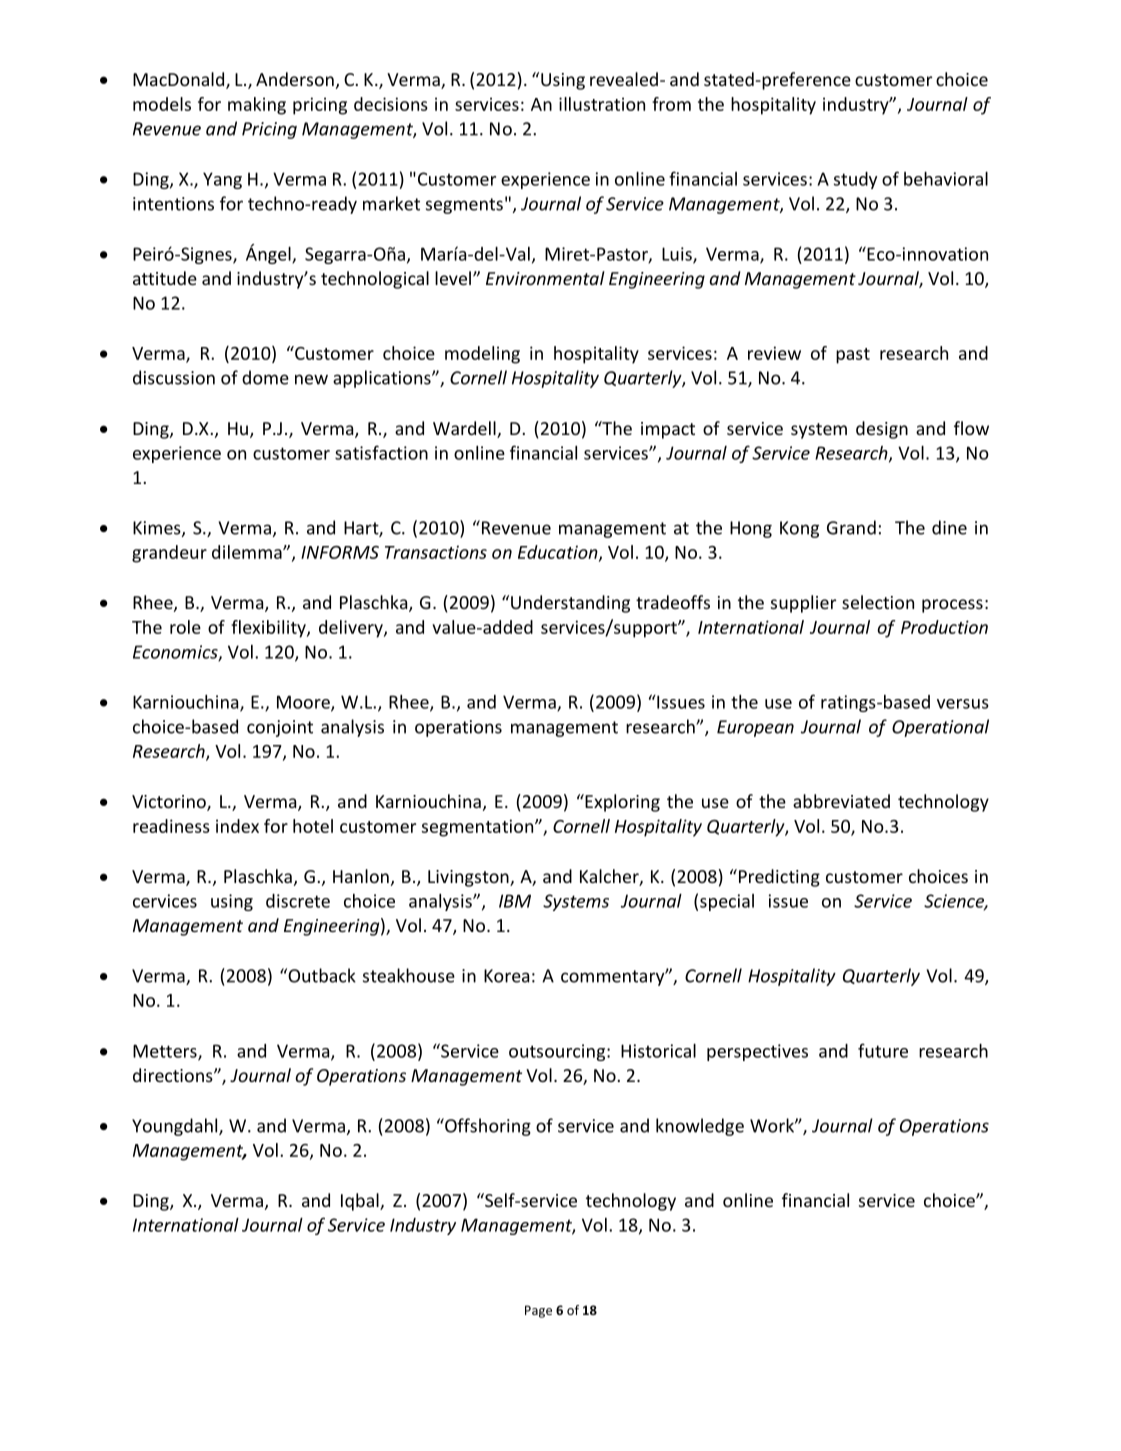 This page has width=1121, height=1451. I want to click on illustration, so click(602, 104).
